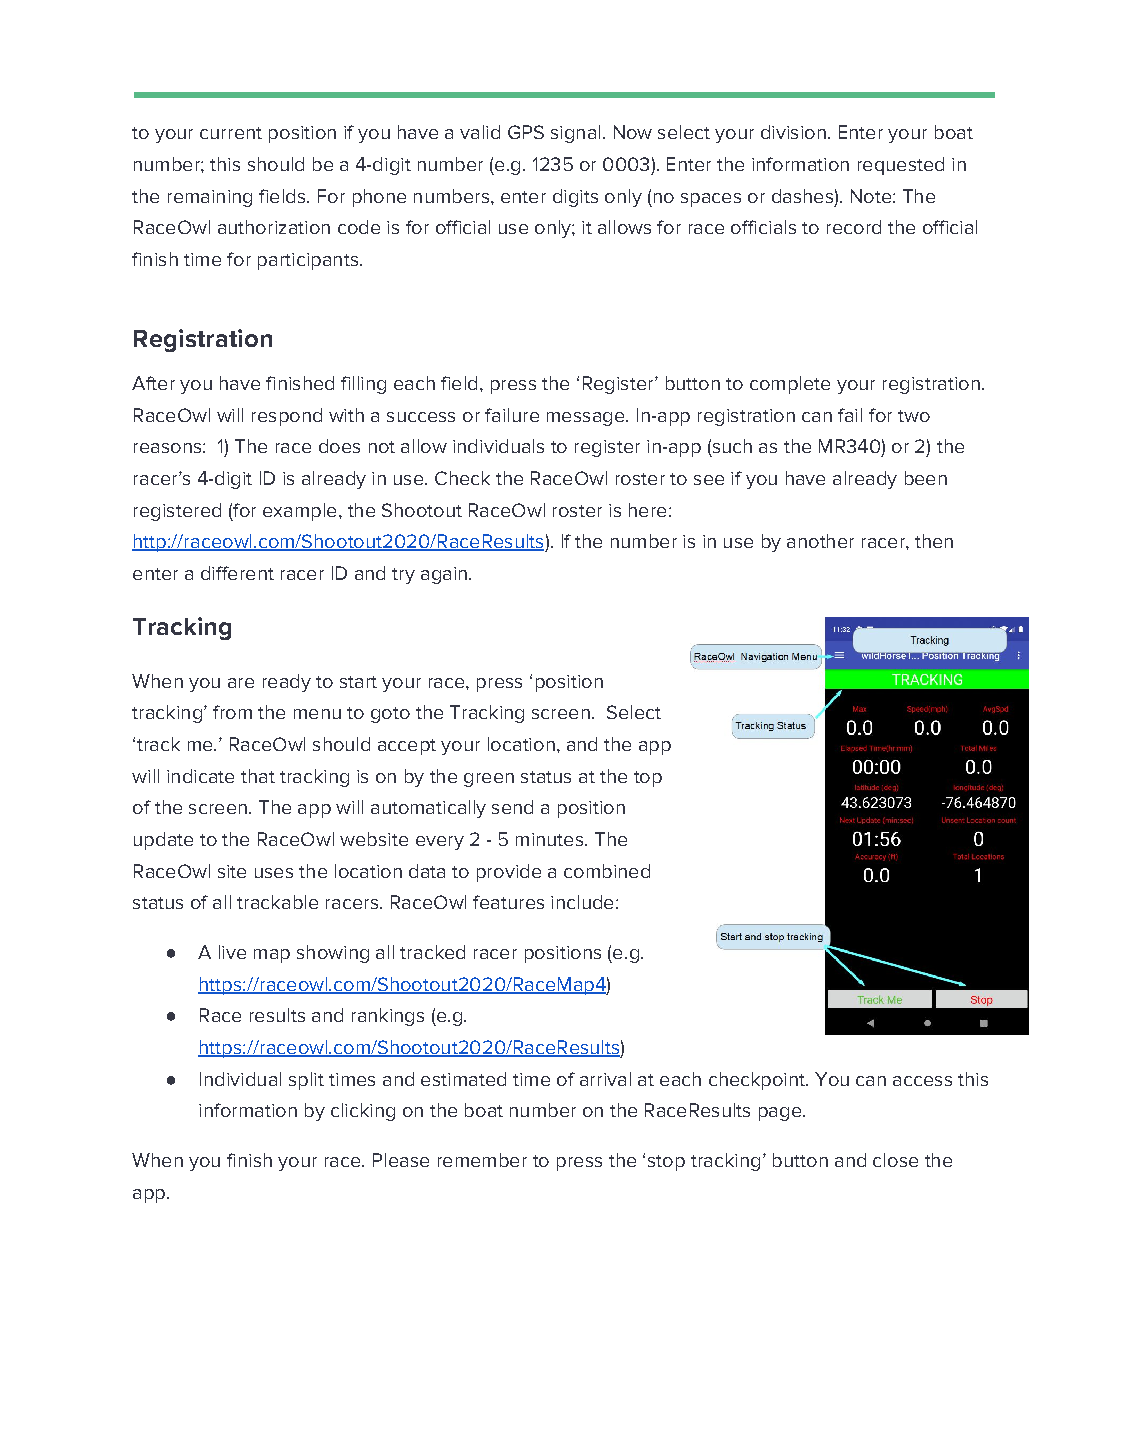  Describe the element at coordinates (901, 166) in the image. I see `requested` at that location.
